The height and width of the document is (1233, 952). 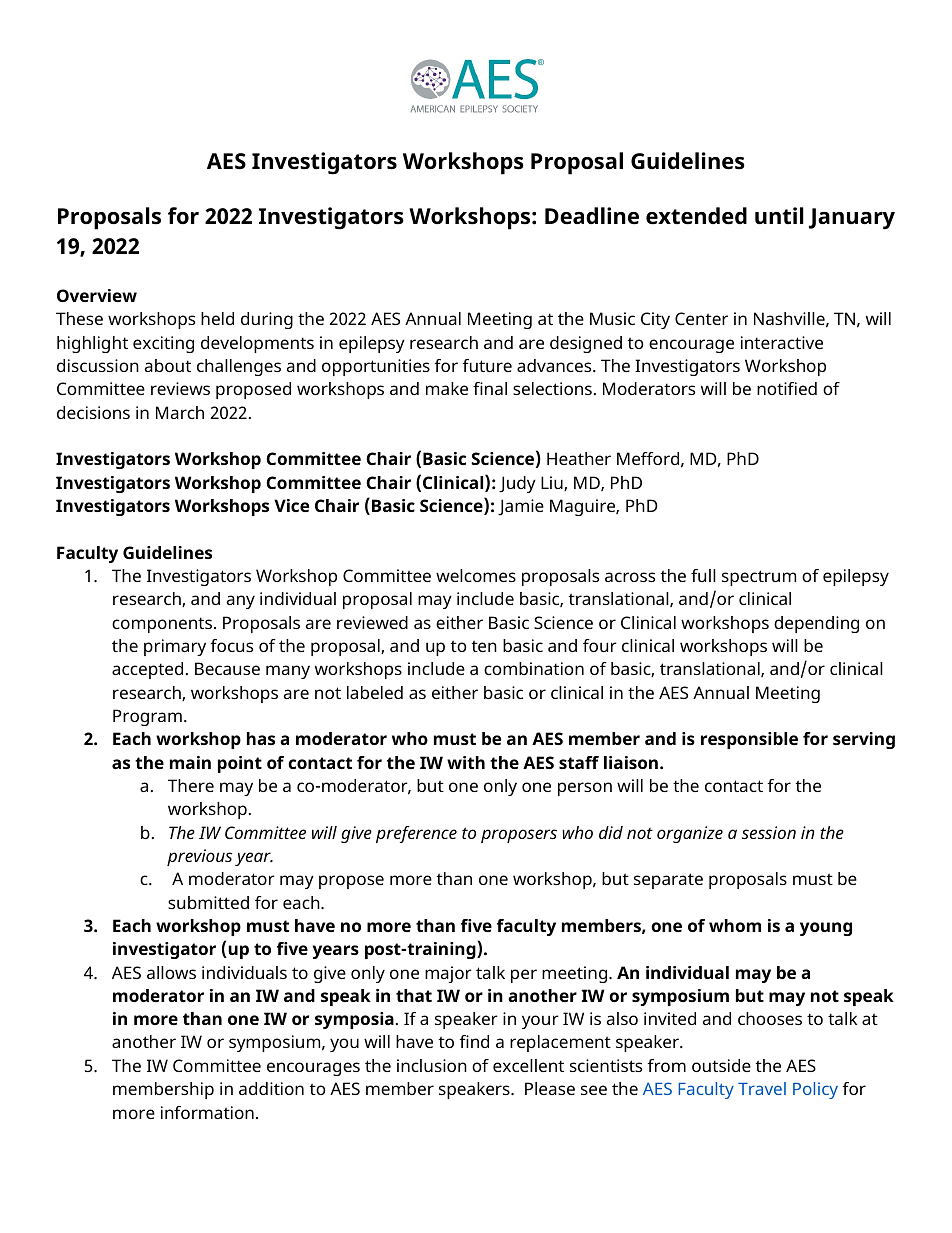 I want to click on Overview, so click(x=97, y=295).
